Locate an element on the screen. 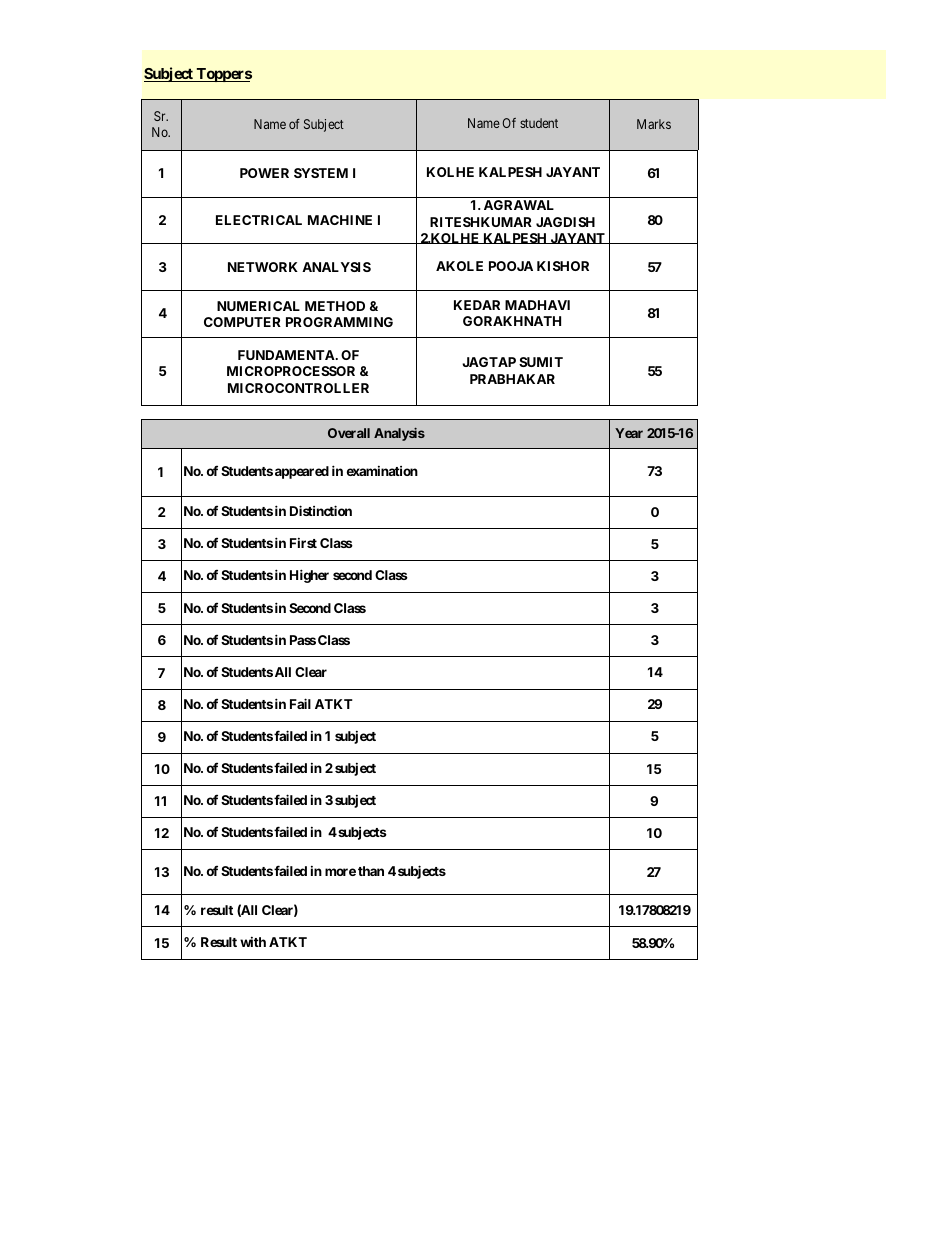 Image resolution: width=952 pixels, height=1233 pixels. than is located at coordinates (371, 871).
